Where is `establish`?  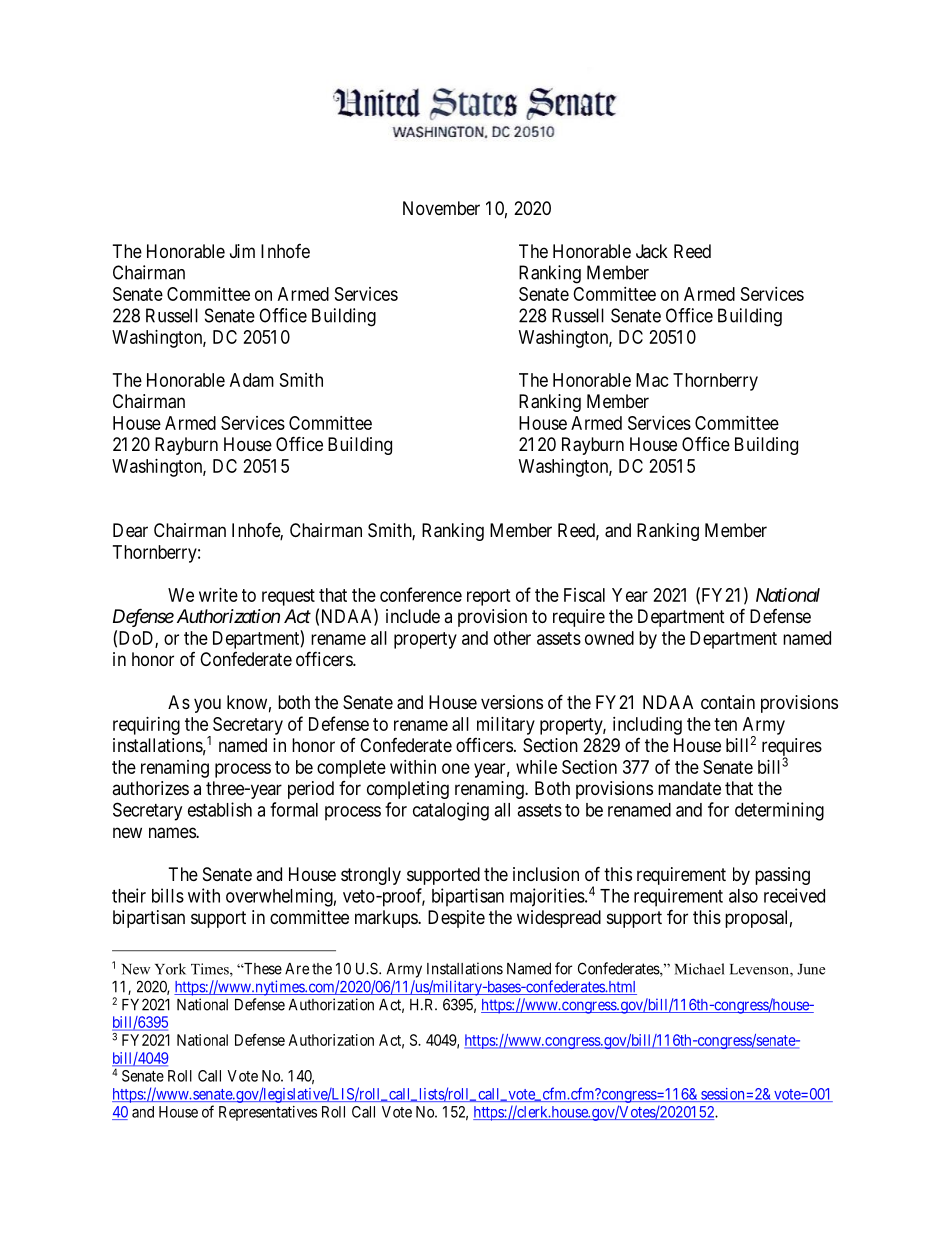
establish is located at coordinates (220, 809).
